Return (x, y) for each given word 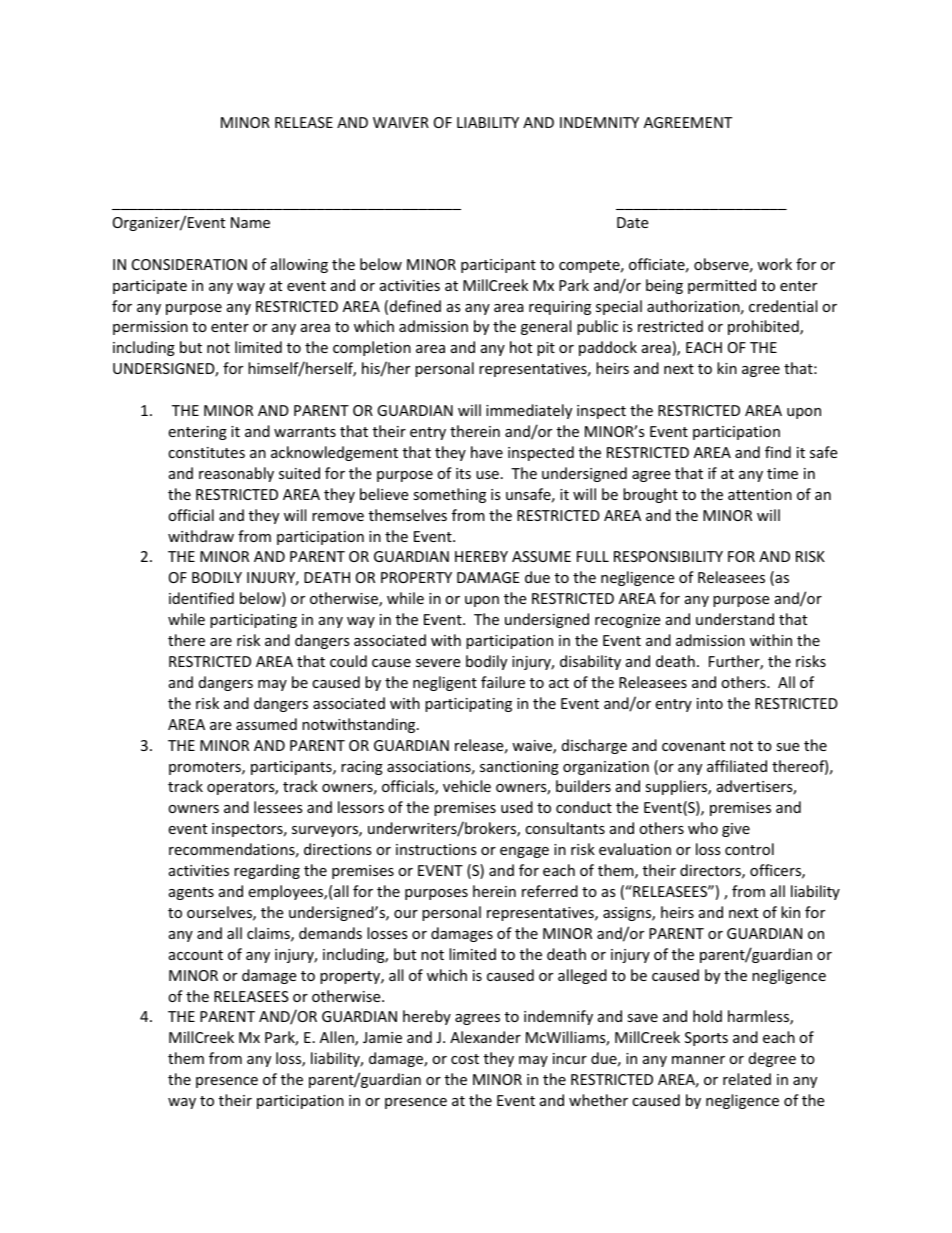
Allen (338, 1038)
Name (250, 222)
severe (438, 663)
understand (735, 619)
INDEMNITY (599, 122)
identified (201, 598)
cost (465, 1059)
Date (632, 222)
